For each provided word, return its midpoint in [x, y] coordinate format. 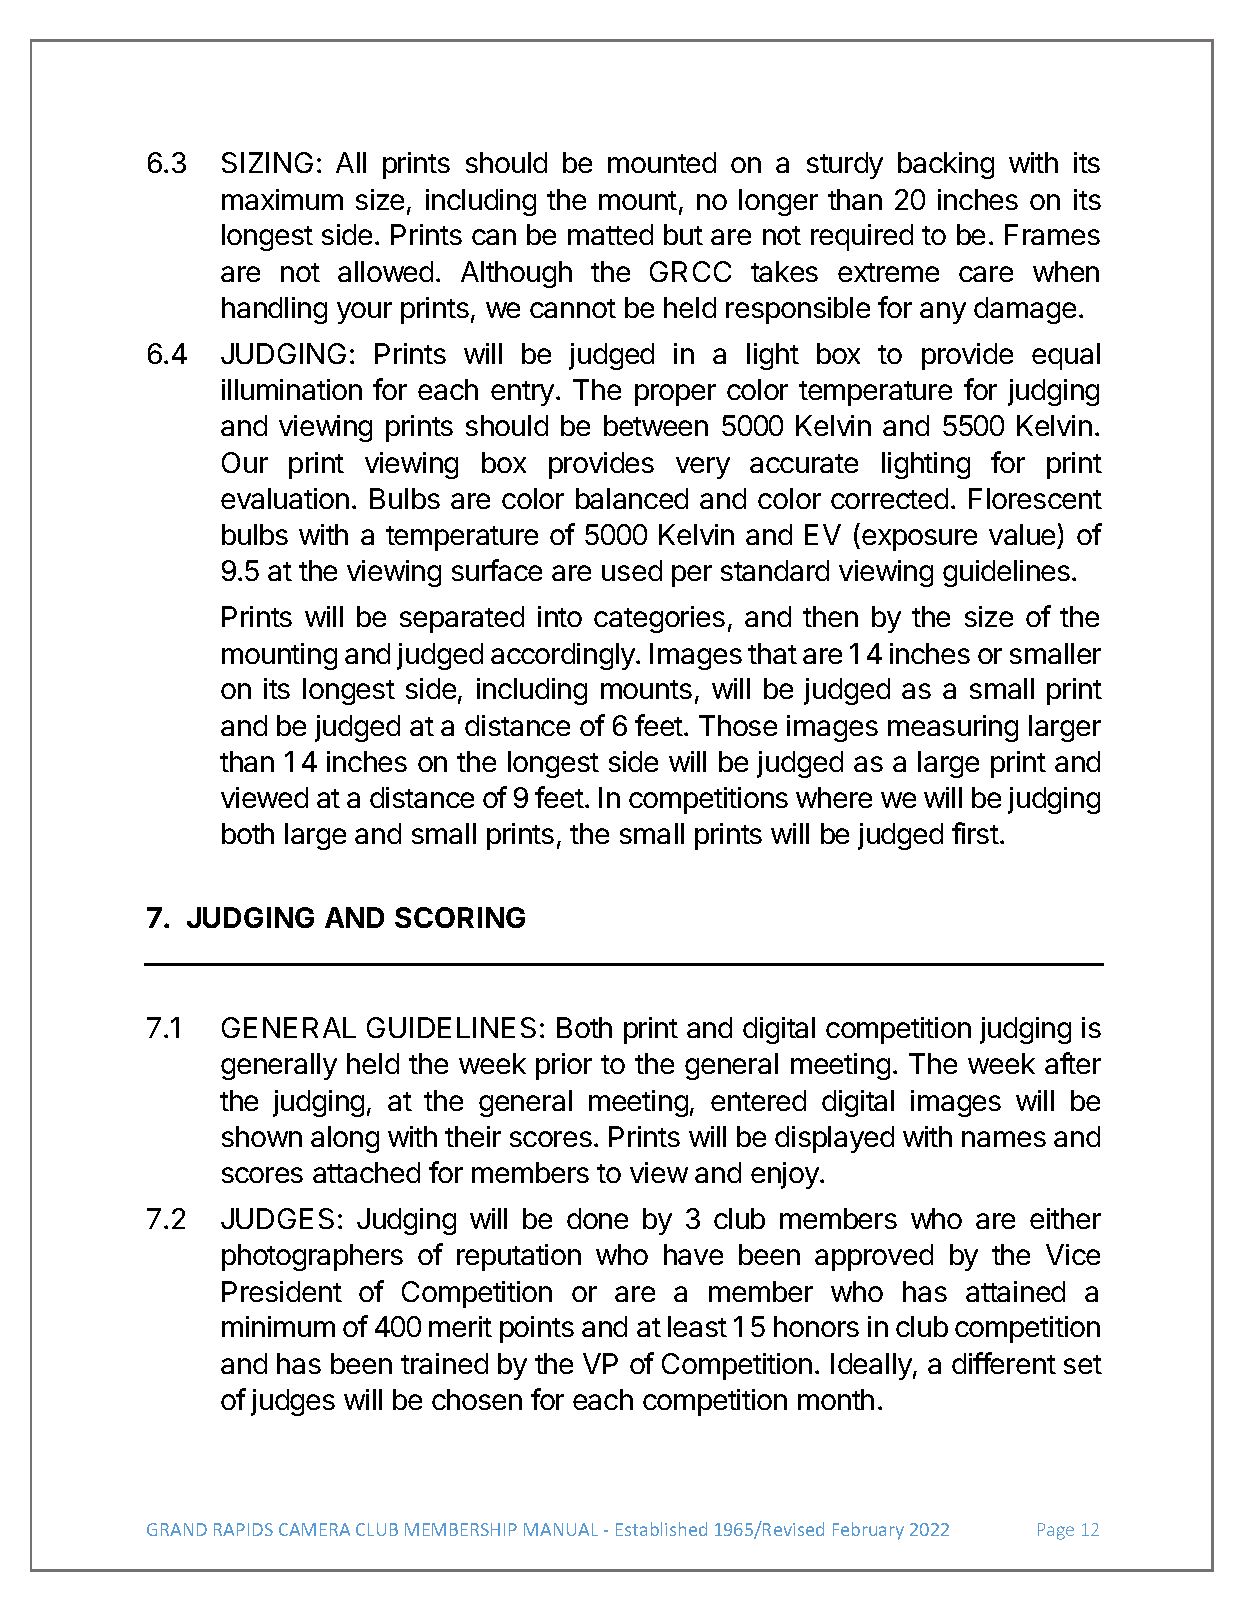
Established [661, 1529]
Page [1056, 1531]
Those [738, 725]
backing [946, 165]
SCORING [460, 917]
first [975, 833]
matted [610, 234]
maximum [282, 199]
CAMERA [314, 1529]
